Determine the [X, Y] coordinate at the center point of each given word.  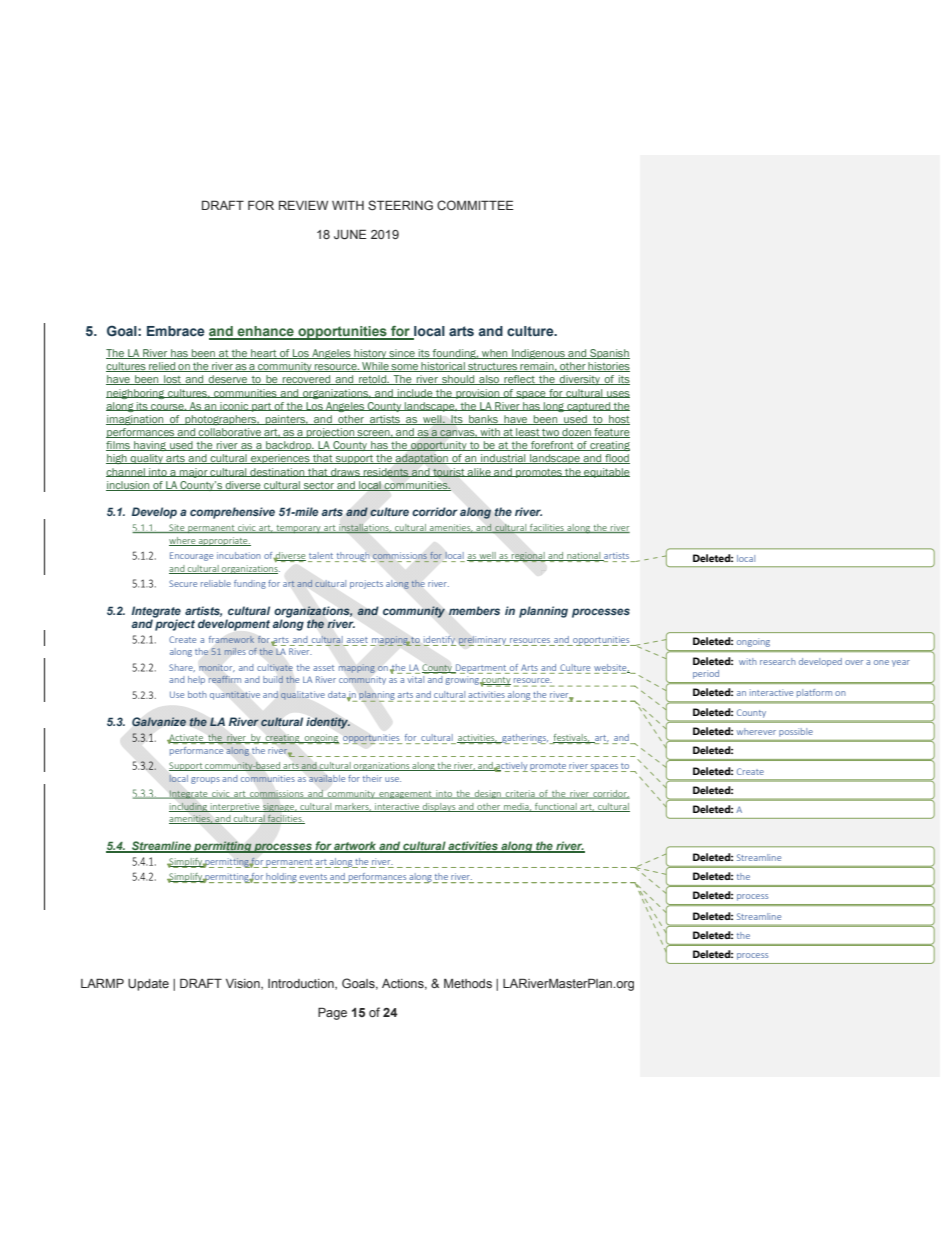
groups [205, 780]
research [778, 661]
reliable [216, 583]
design [487, 794]
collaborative [230, 433]
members [474, 610]
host [618, 420]
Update [148, 985]
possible [796, 732]
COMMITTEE [475, 205]
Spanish [609, 354]
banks [483, 420]
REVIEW [303, 205]
